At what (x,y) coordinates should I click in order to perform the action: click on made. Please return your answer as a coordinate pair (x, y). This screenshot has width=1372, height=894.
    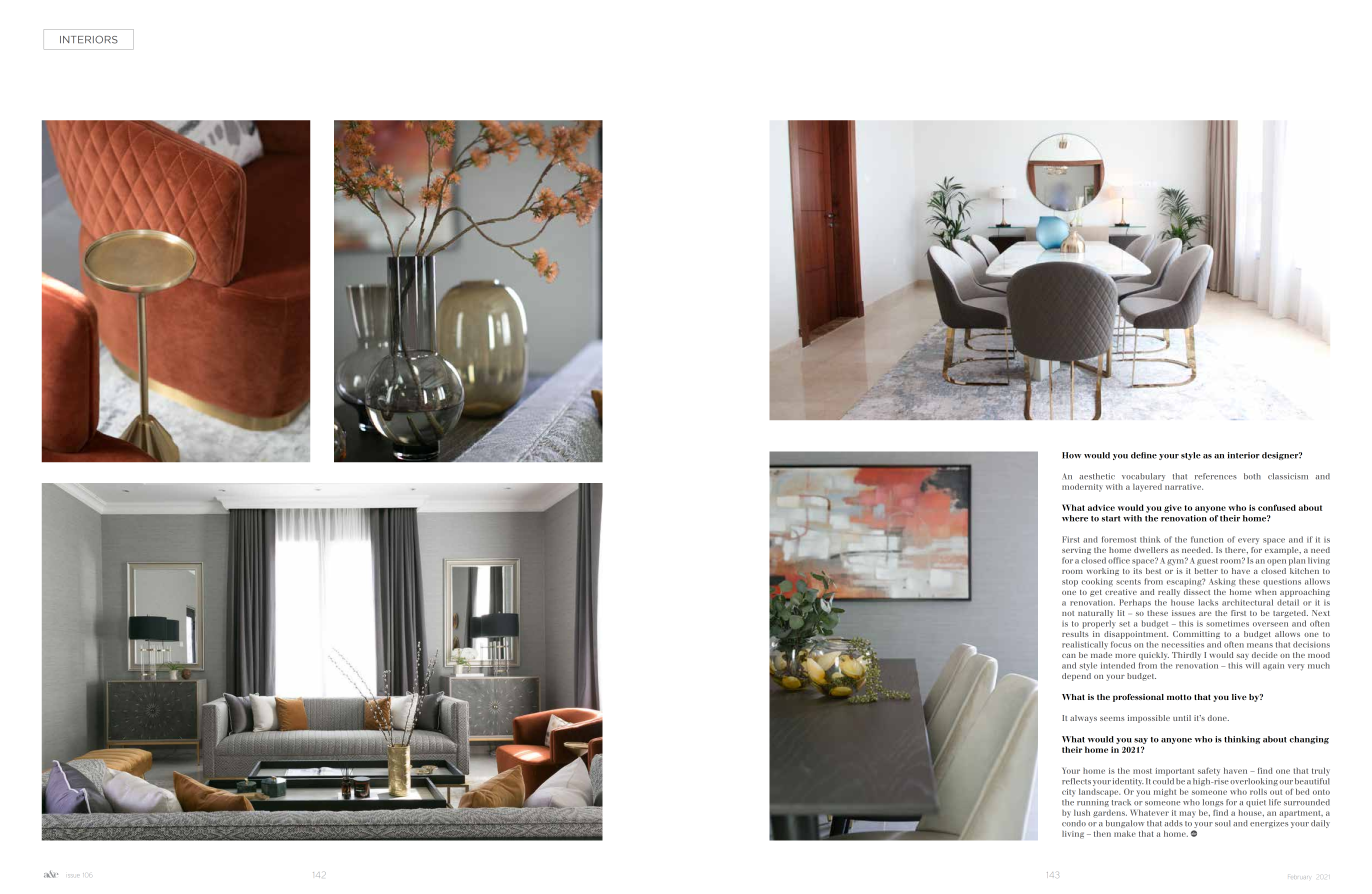
    Looking at the image, I should click on (1101, 655).
